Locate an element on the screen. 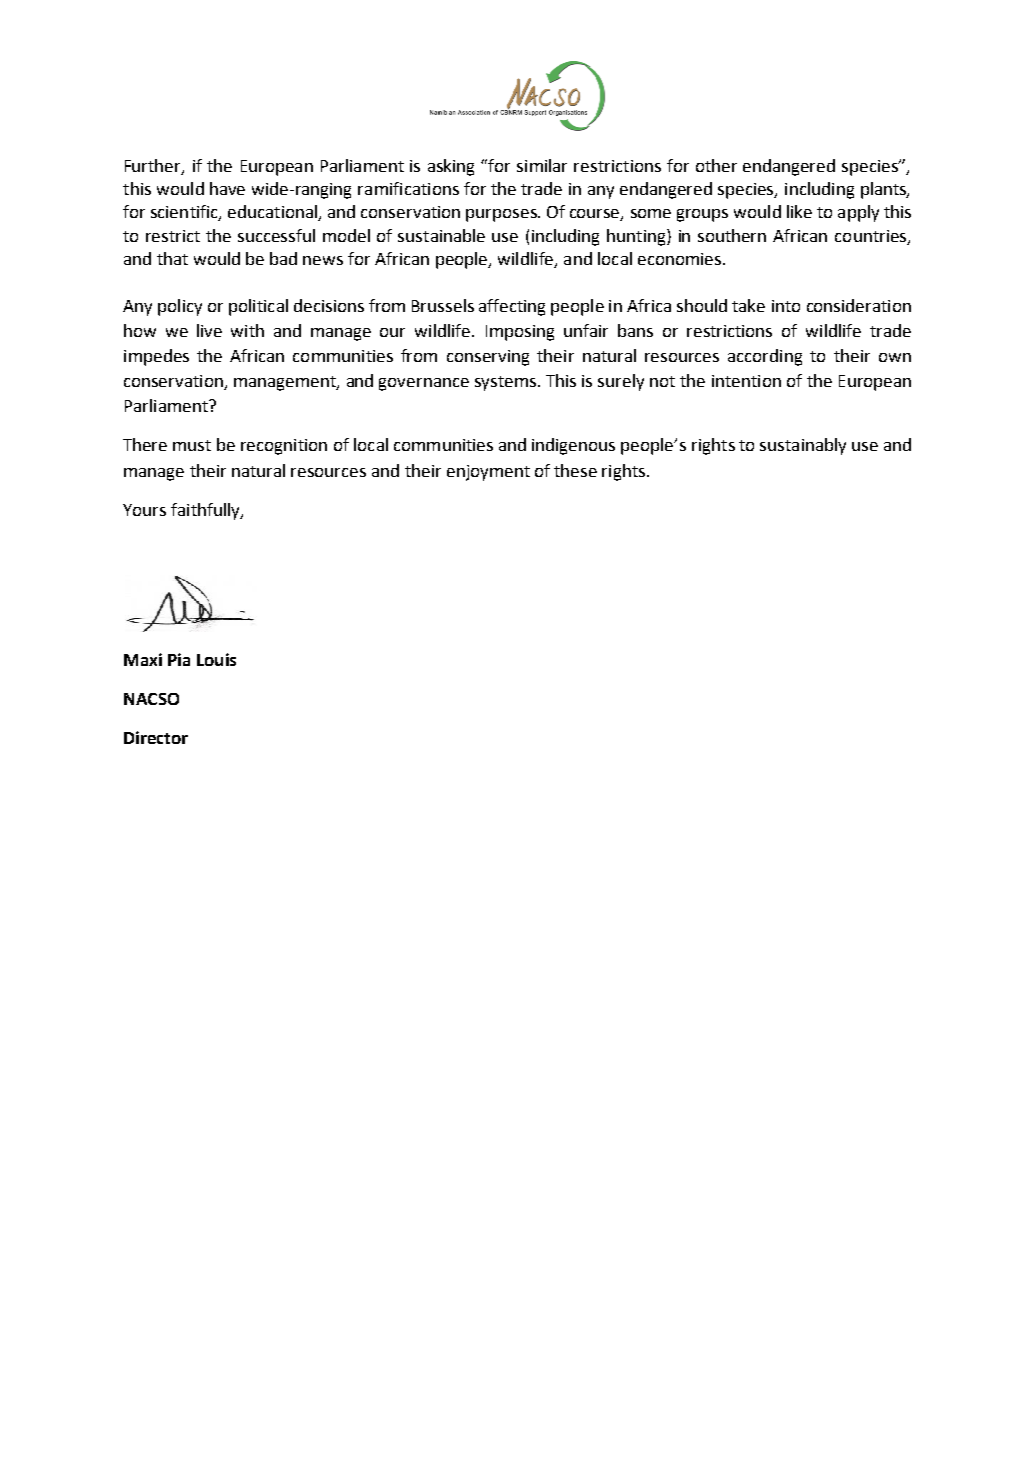 This screenshot has width=1035, height=1463. must is located at coordinates (192, 445).
